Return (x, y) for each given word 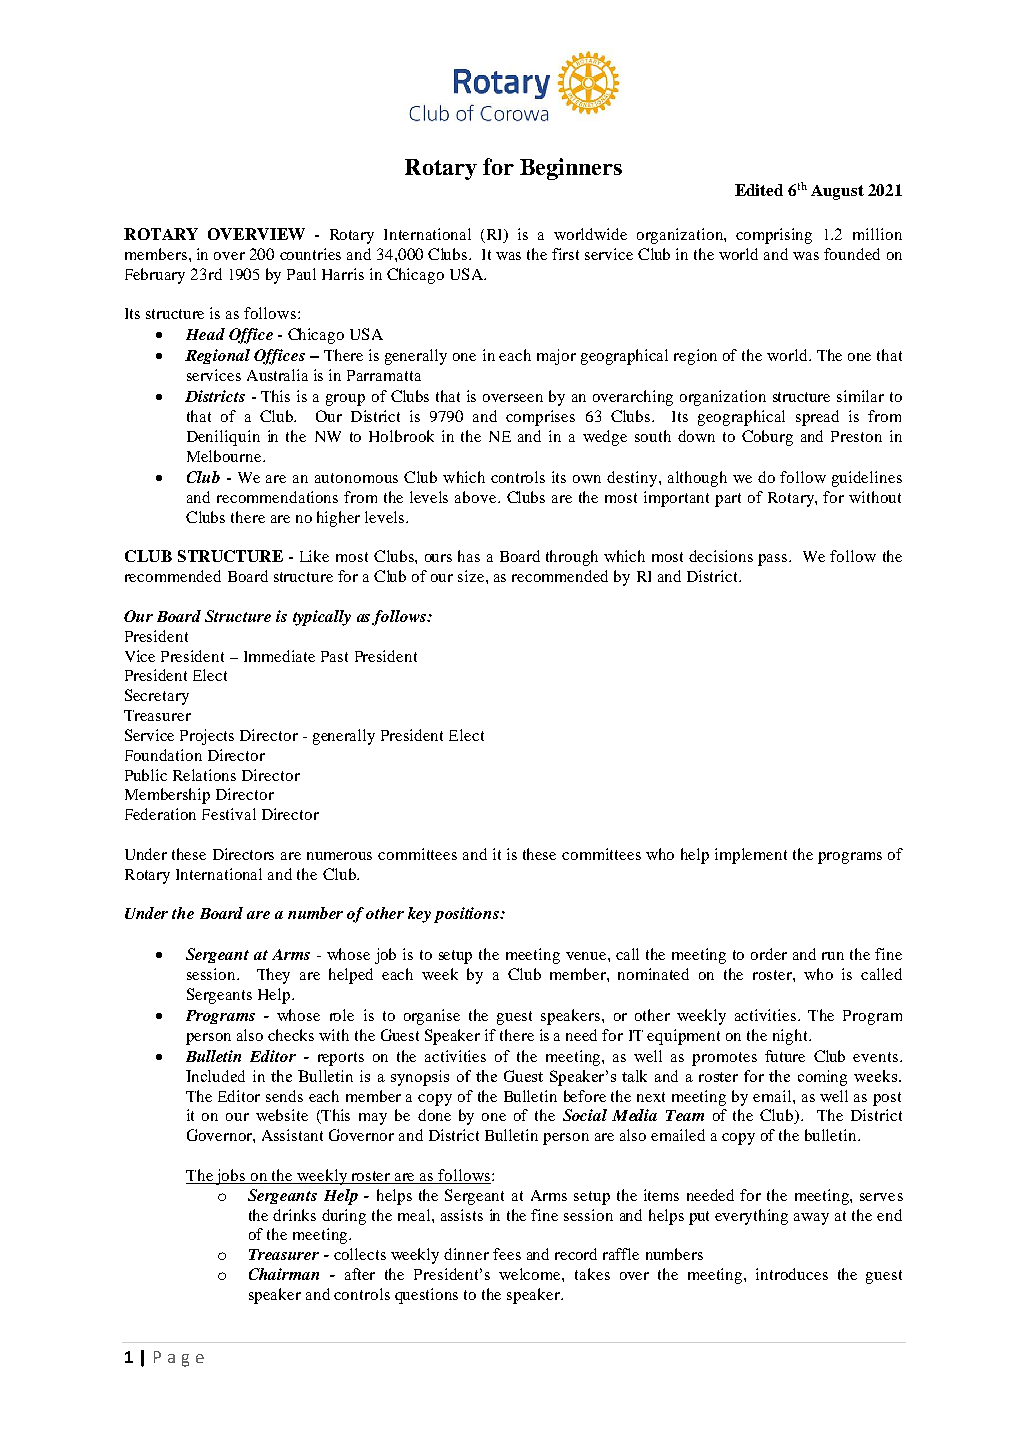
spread (817, 418)
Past (334, 656)
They (273, 976)
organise (432, 1017)
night (791, 1037)
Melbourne (225, 456)
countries (310, 254)
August (837, 192)
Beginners (571, 169)
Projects (207, 737)
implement (751, 856)
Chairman (284, 1274)
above (477, 497)
